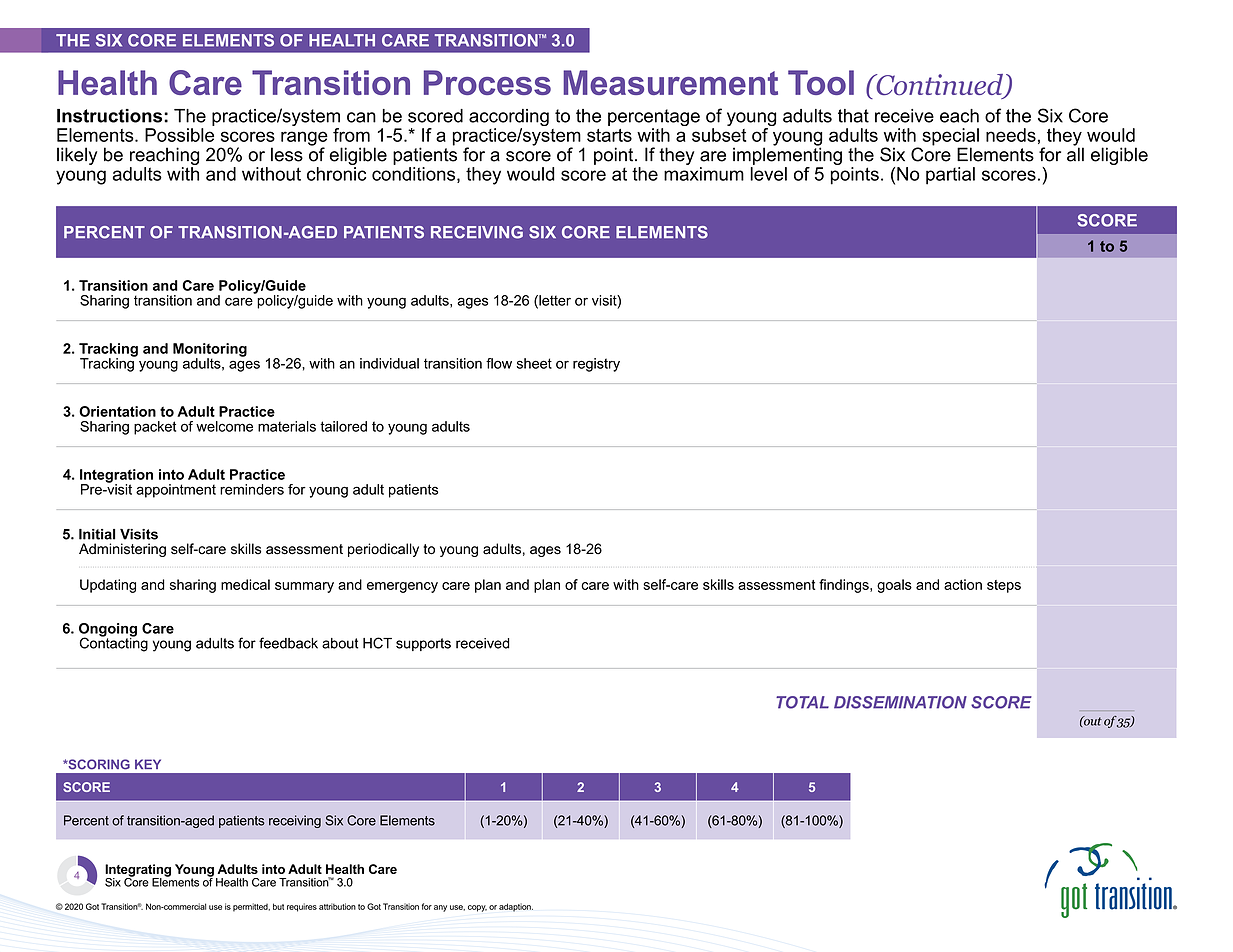  What do you see at coordinates (853, 116) in the screenshot?
I see `that` at bounding box center [853, 116].
